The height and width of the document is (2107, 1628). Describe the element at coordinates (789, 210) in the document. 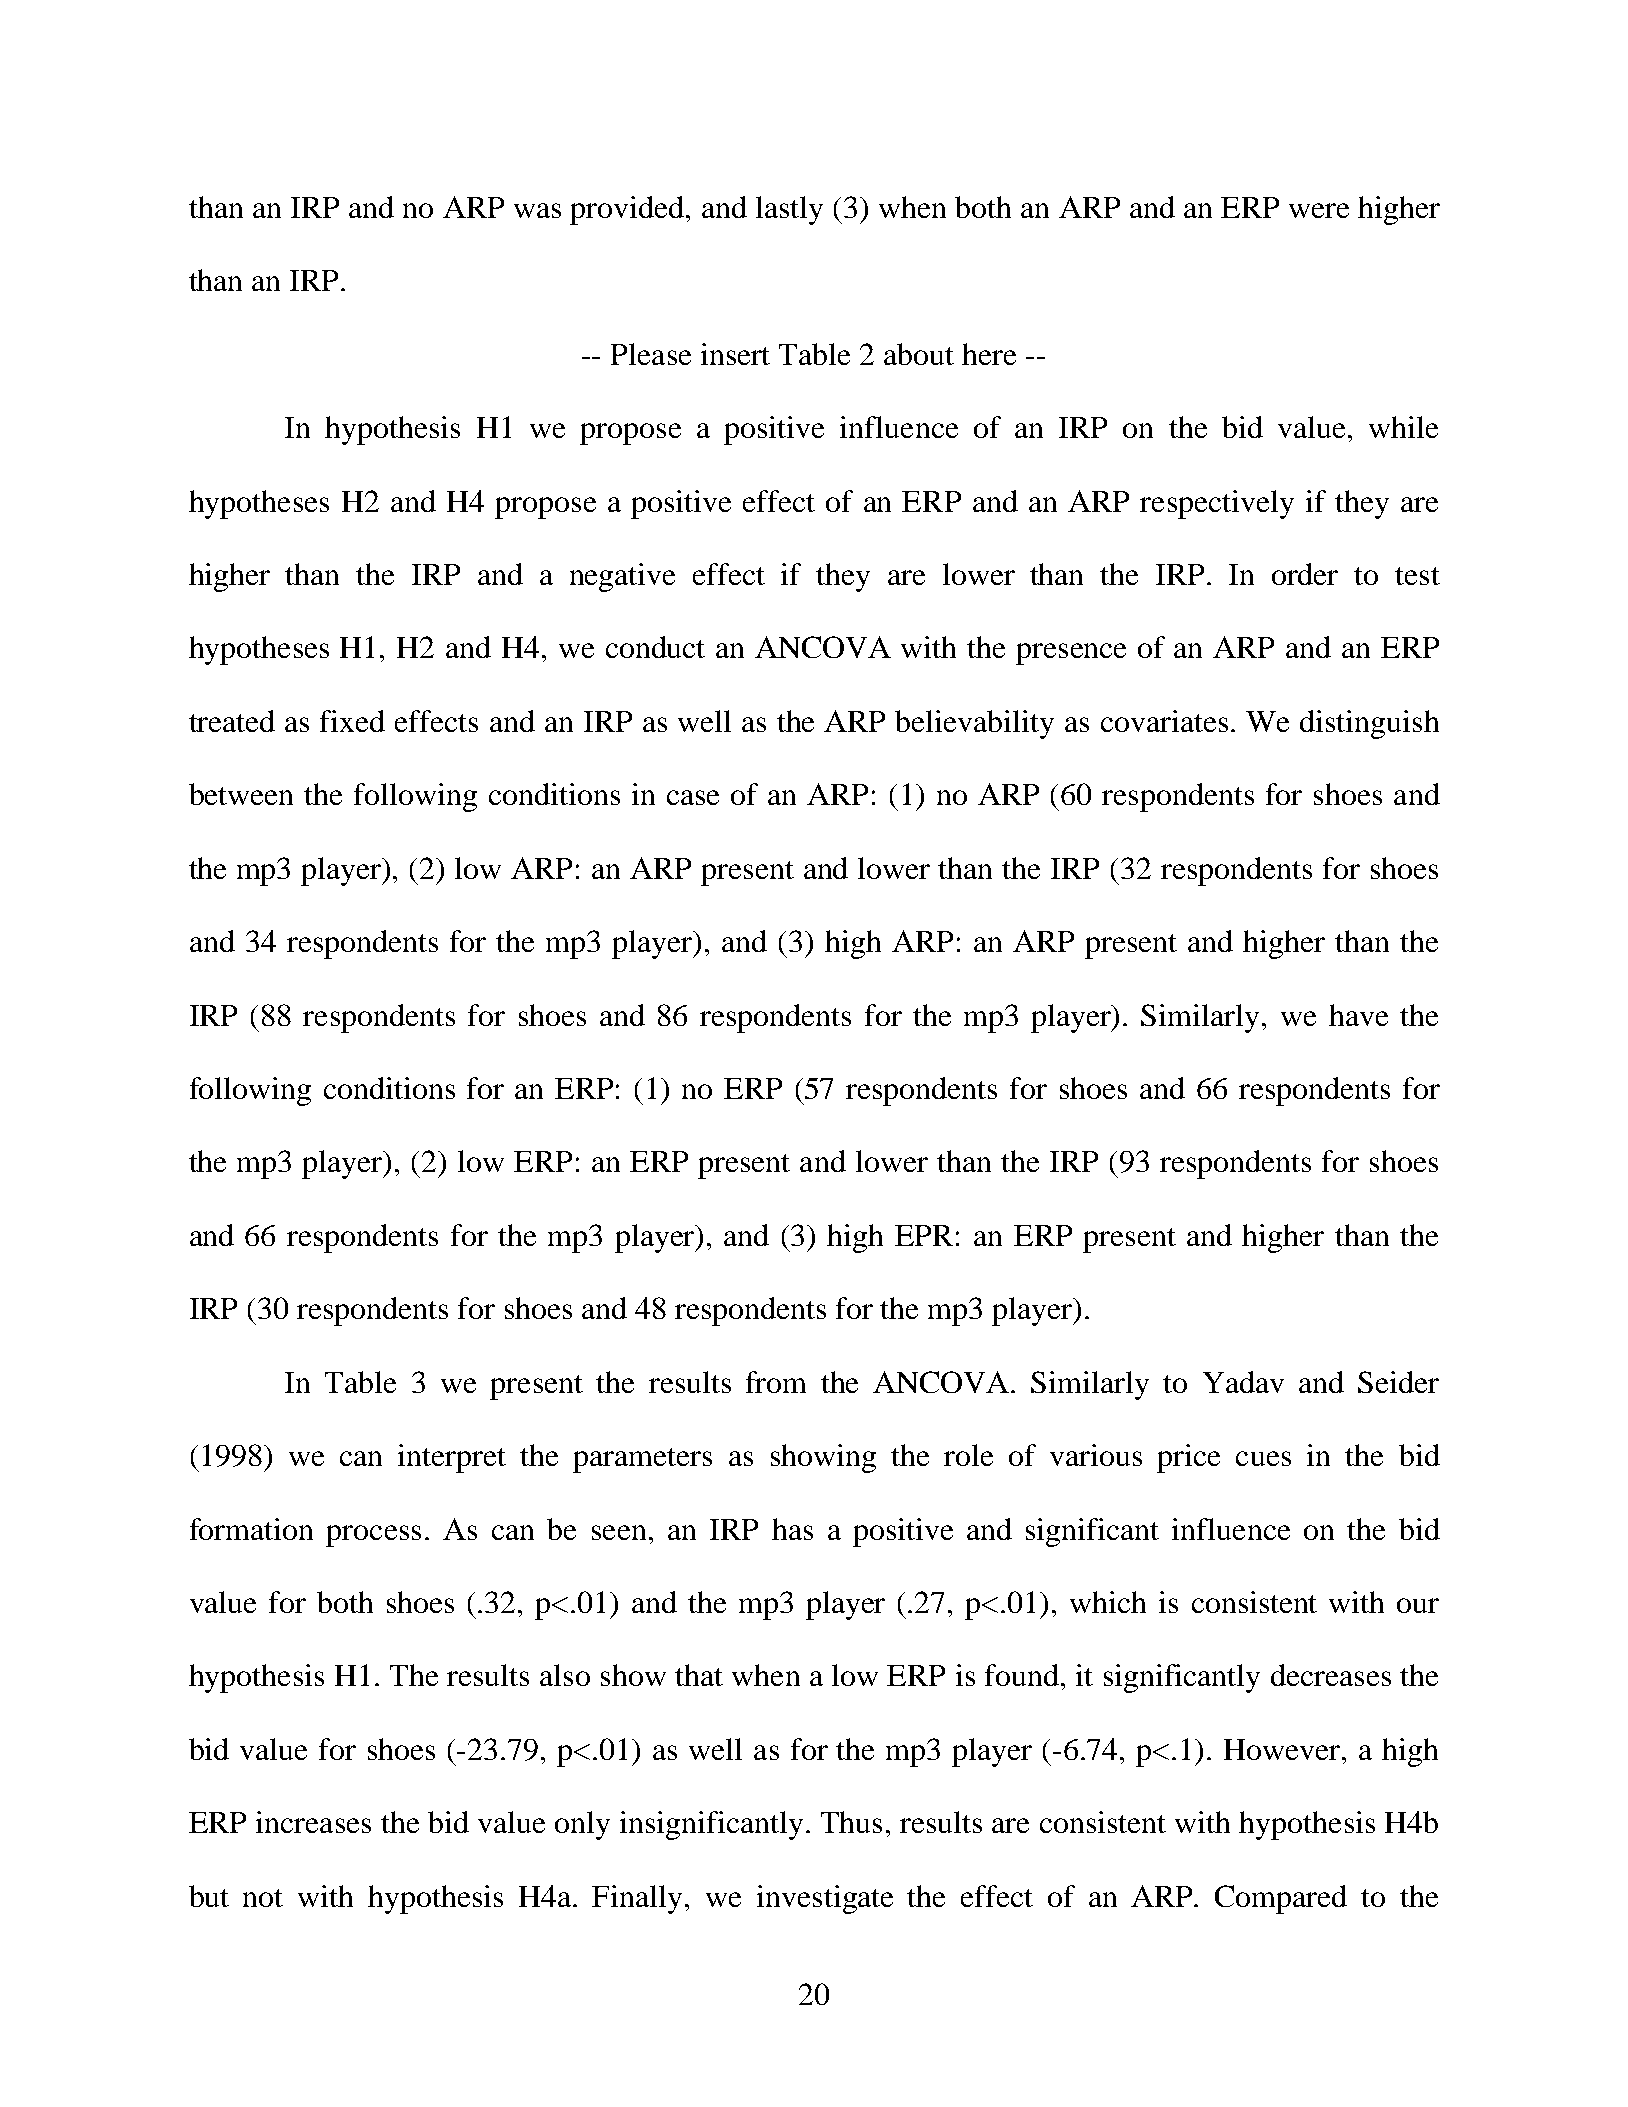

I see `lastly` at that location.
